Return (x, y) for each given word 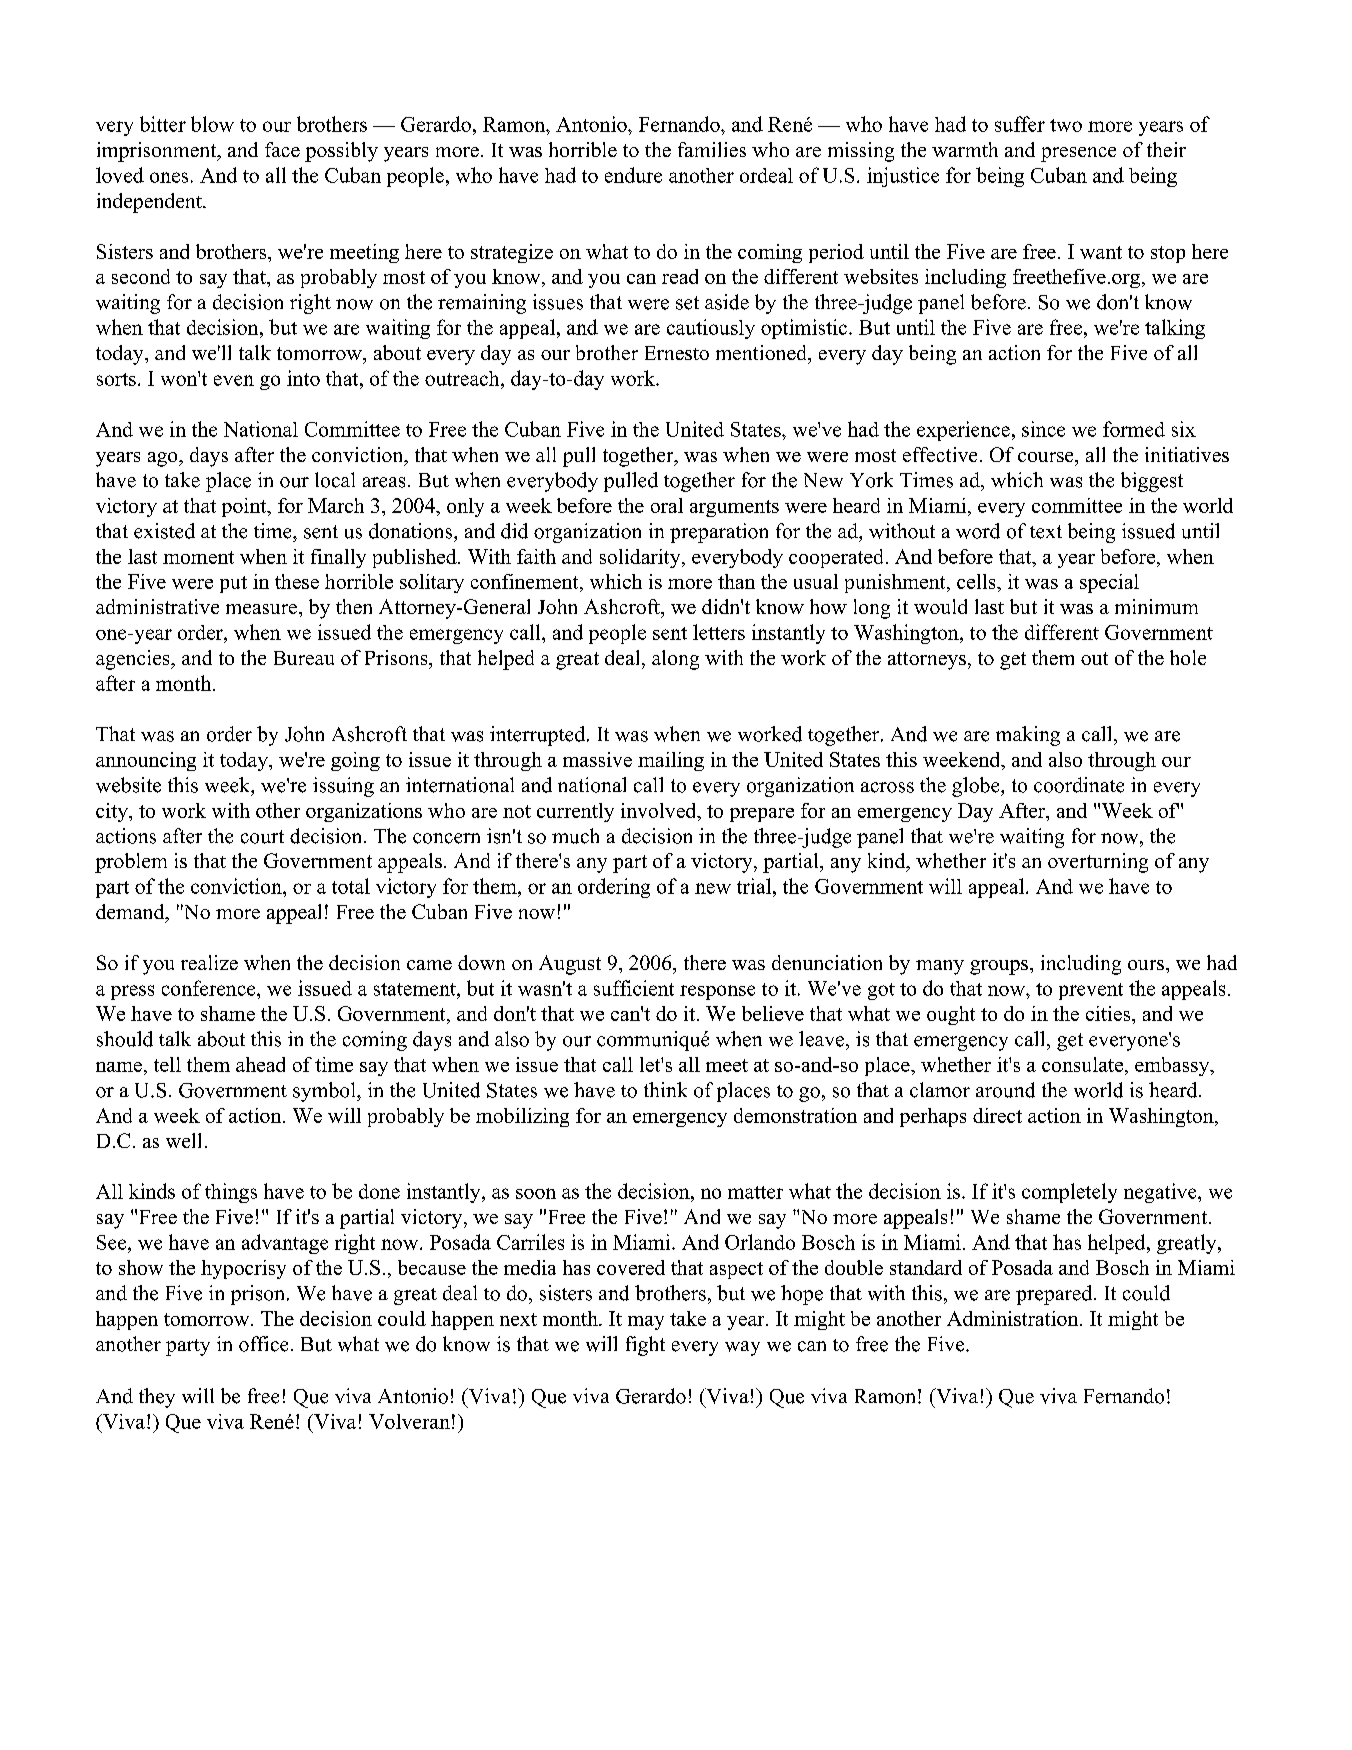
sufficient (634, 988)
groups (1000, 967)
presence (1078, 154)
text (1046, 532)
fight (645, 1346)
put (233, 584)
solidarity (641, 558)
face (282, 149)
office (263, 1344)
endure (633, 175)
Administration (1014, 1318)
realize (209, 962)
